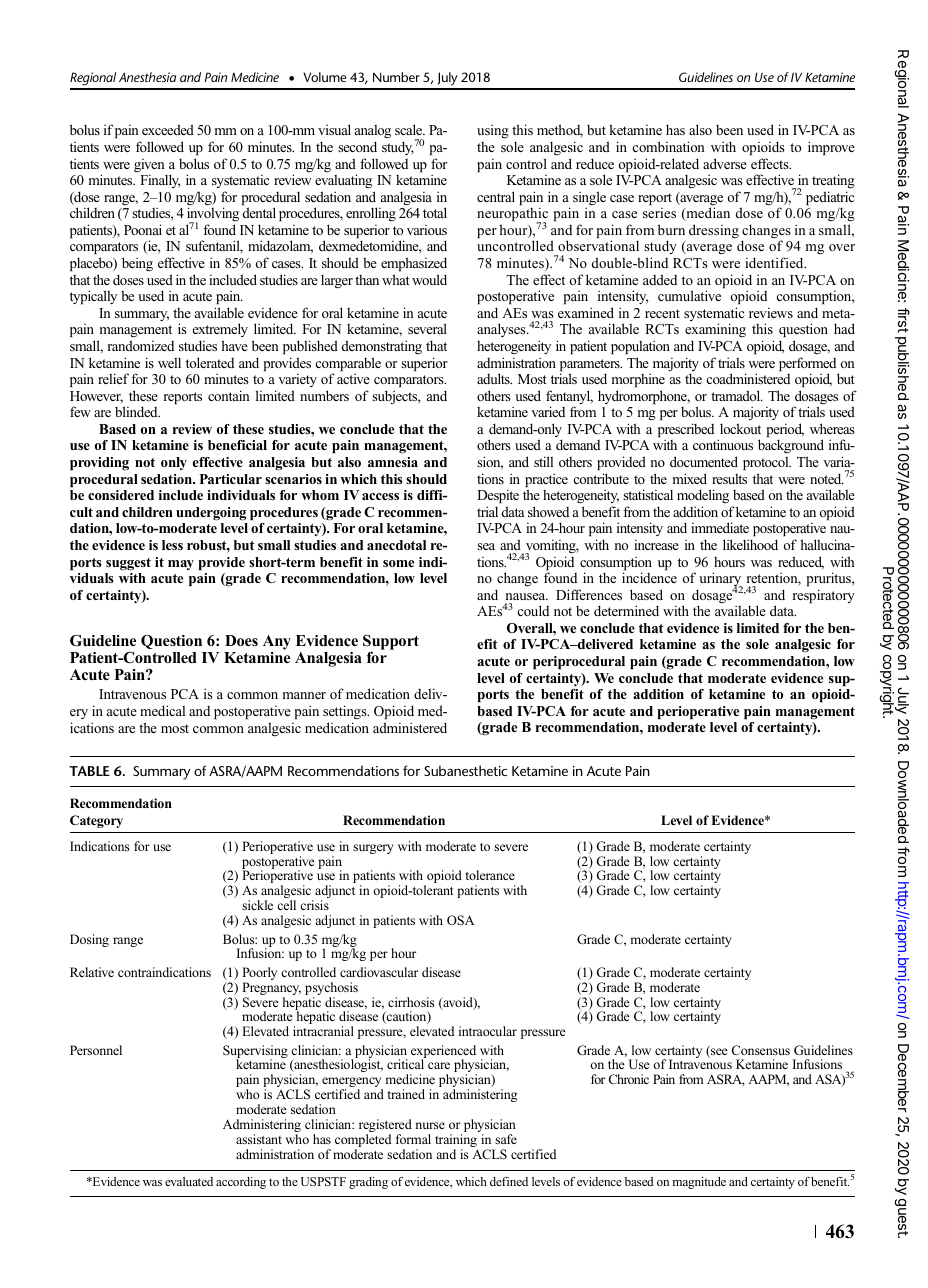 The height and width of the screenshot is (1288, 928). What do you see at coordinates (241, 640) in the screenshot?
I see `Does` at bounding box center [241, 640].
